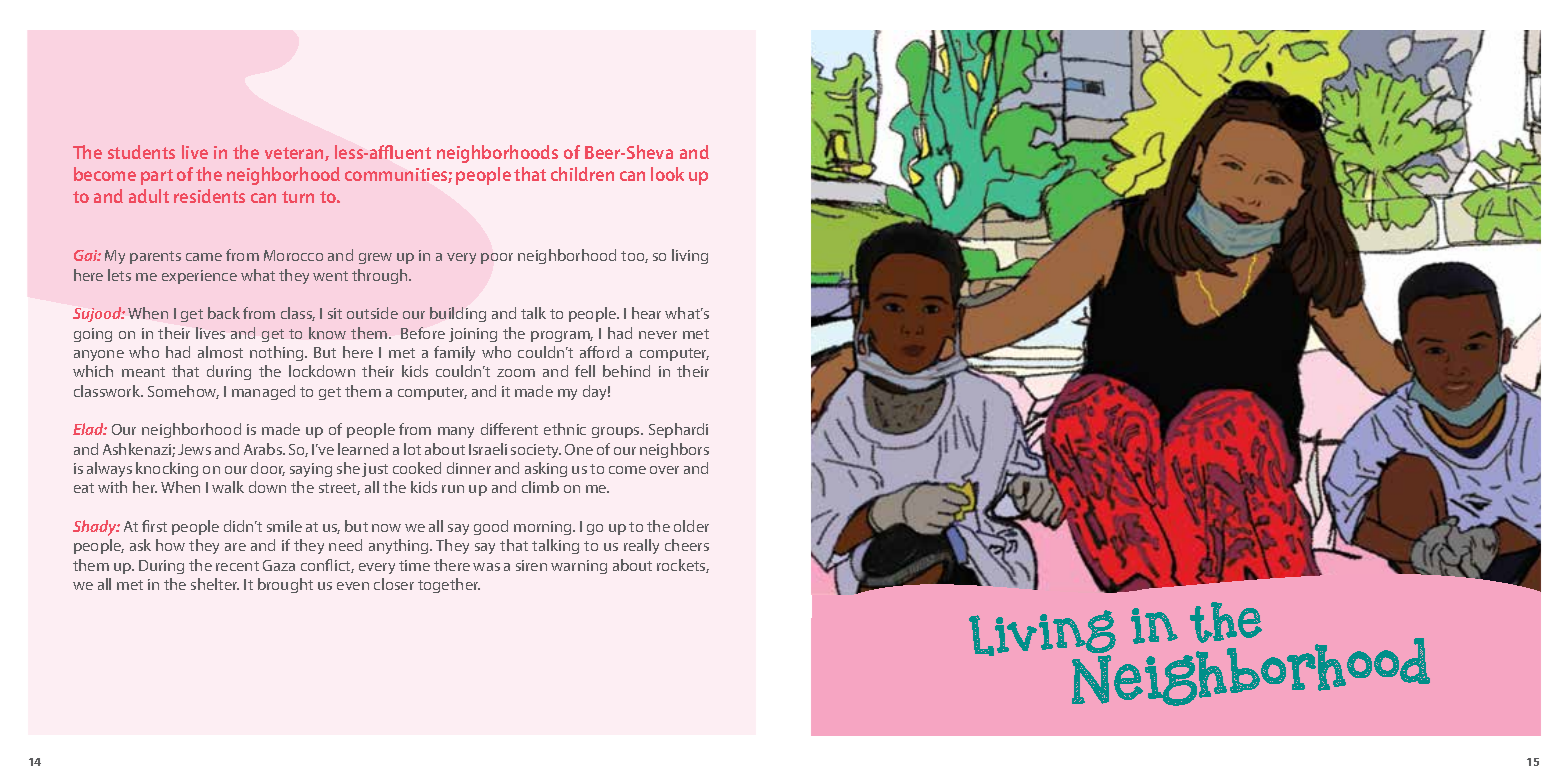  What do you see at coordinates (155, 257) in the screenshot?
I see `parents` at bounding box center [155, 257].
